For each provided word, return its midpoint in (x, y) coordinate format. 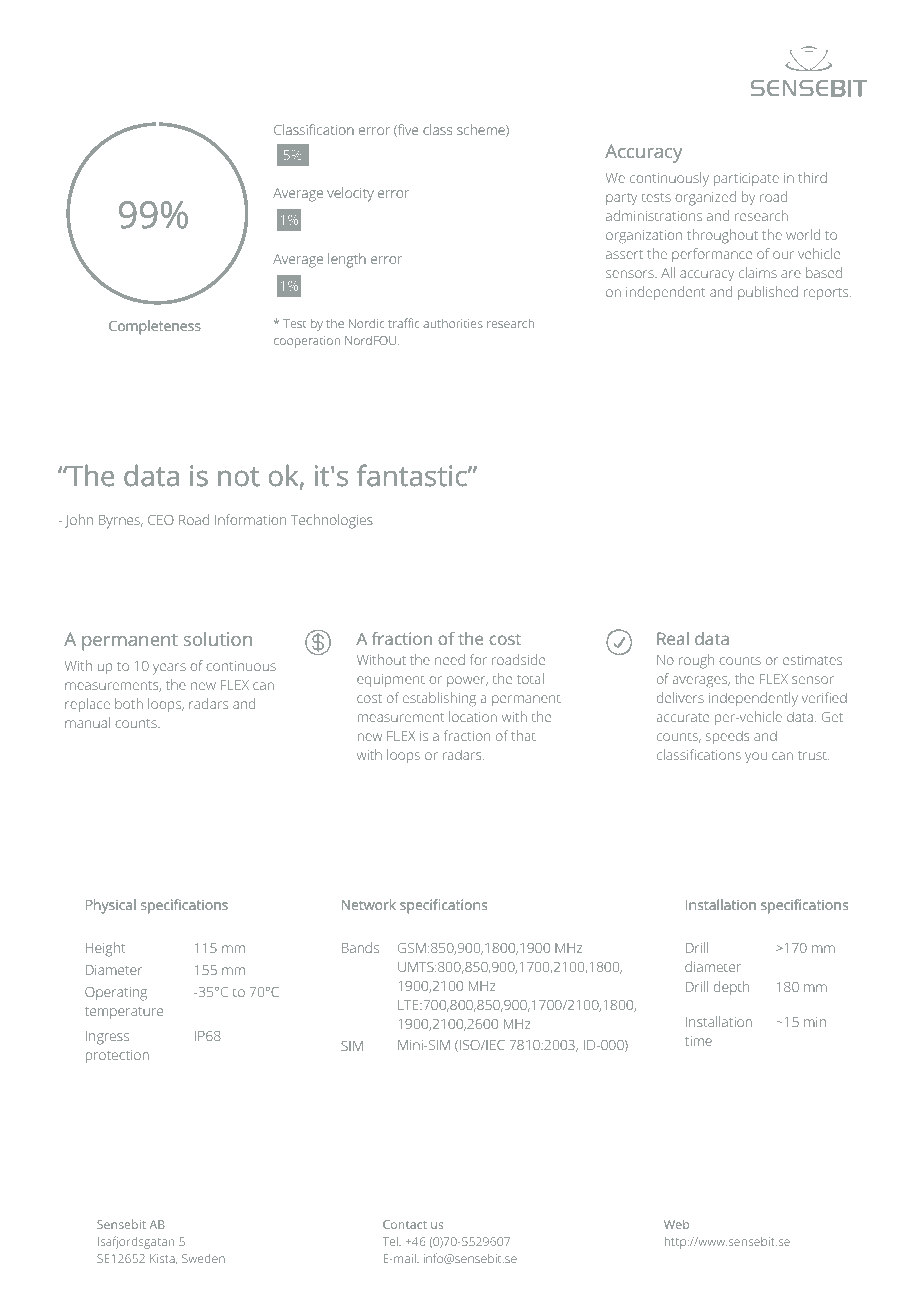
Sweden (203, 1258)
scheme (482, 130)
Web (676, 1224)
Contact (405, 1224)
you (756, 758)
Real (673, 638)
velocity (350, 194)
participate (746, 179)
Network (369, 904)
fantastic (413, 475)
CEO (161, 520)
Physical (111, 906)
